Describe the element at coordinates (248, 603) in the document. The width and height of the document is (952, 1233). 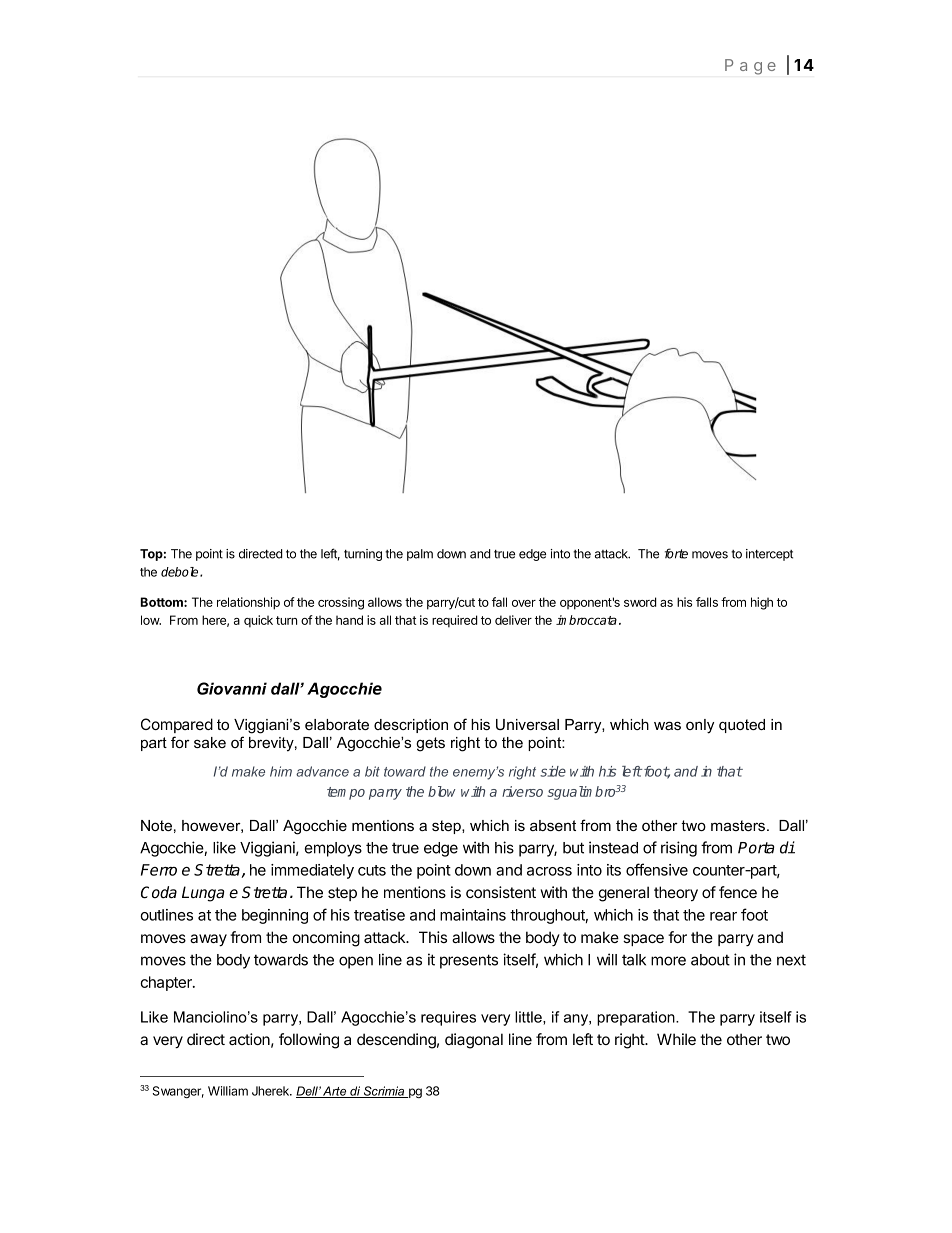
I see `relationship` at that location.
